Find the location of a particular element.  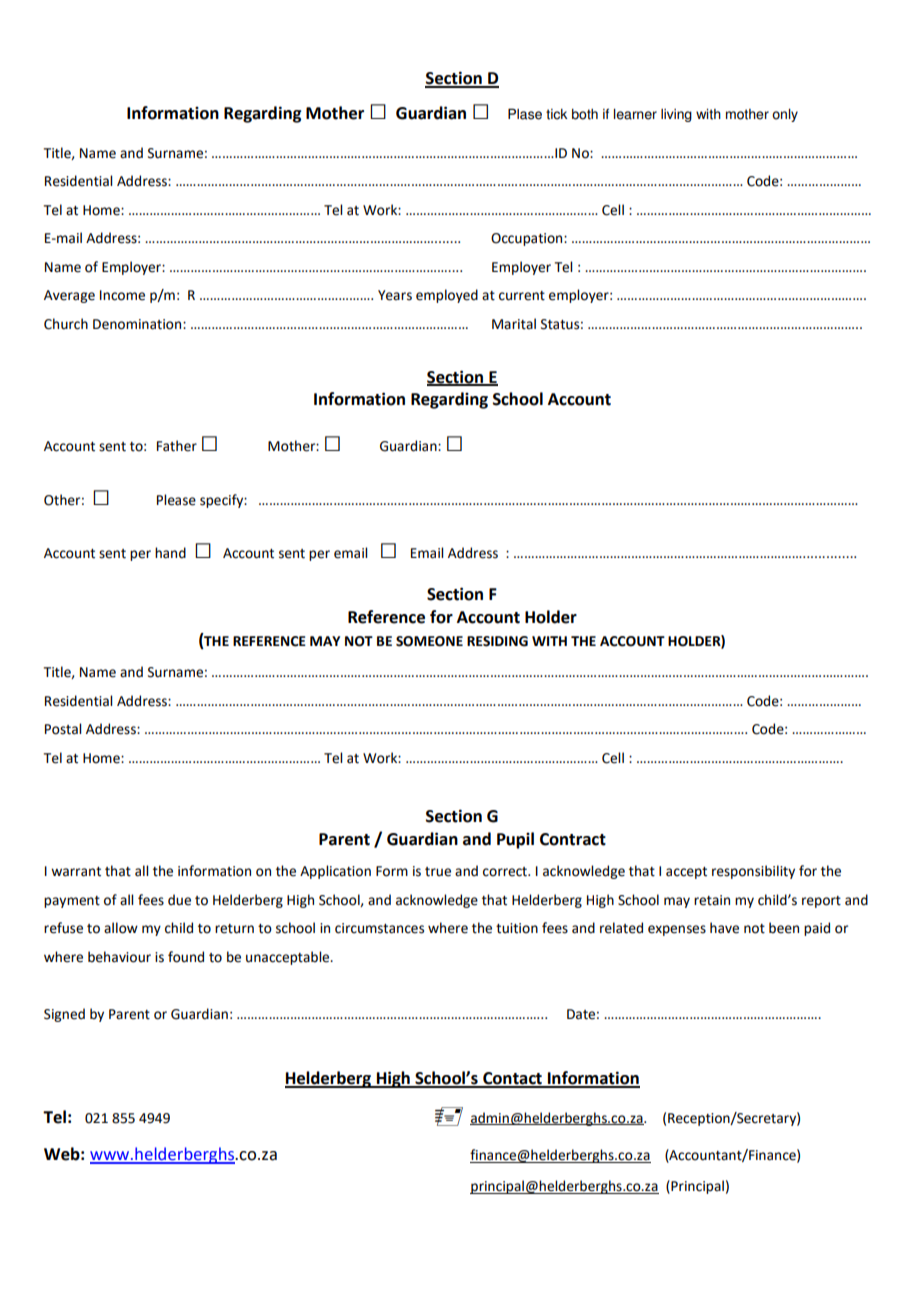

tick is located at coordinates (556, 114).
